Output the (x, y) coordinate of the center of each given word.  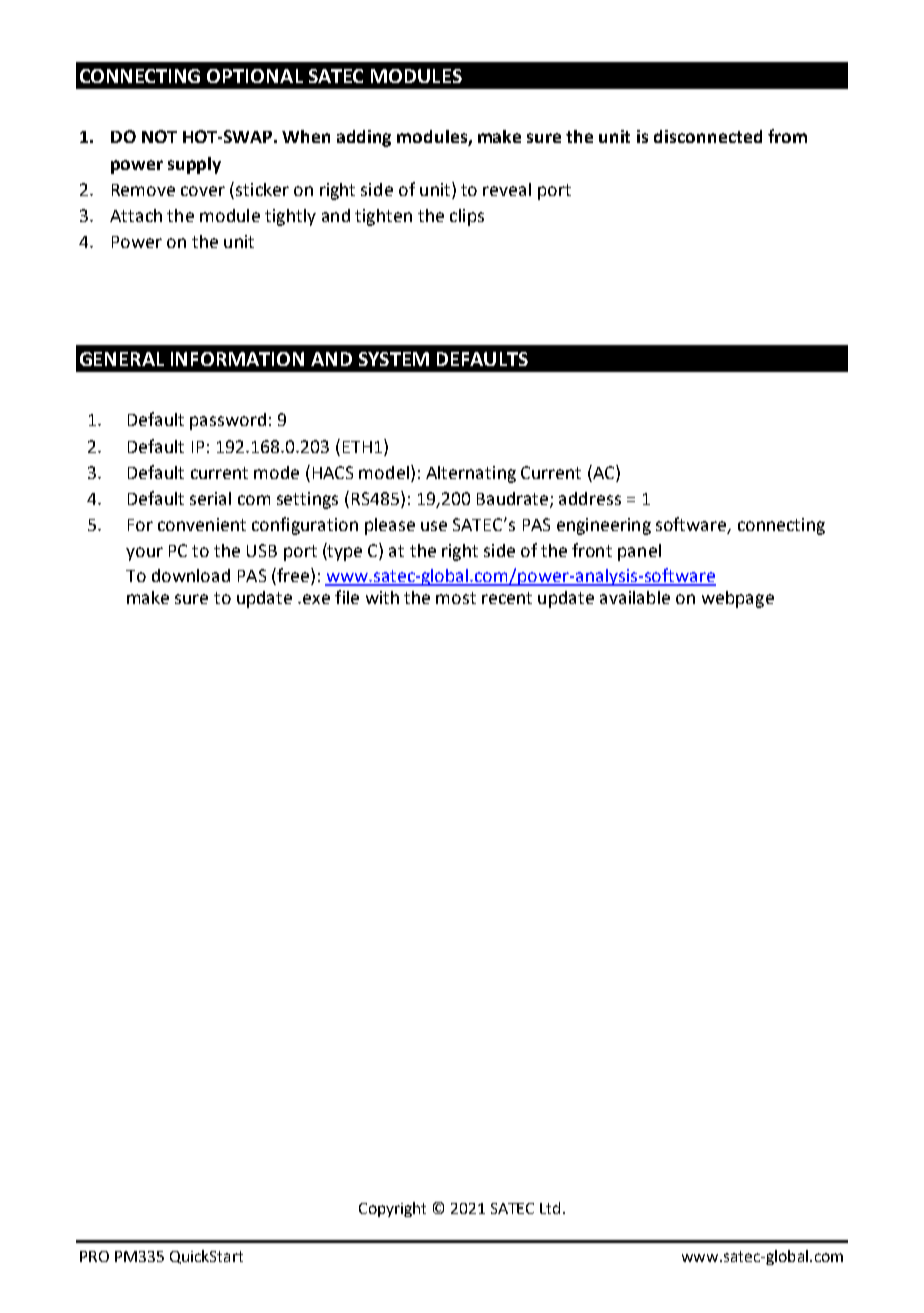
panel (639, 552)
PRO (94, 1256)
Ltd (550, 1208)
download (191, 575)
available (635, 597)
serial (210, 498)
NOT (159, 136)
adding (364, 138)
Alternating (471, 474)
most (456, 598)
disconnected (708, 136)
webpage (738, 599)
